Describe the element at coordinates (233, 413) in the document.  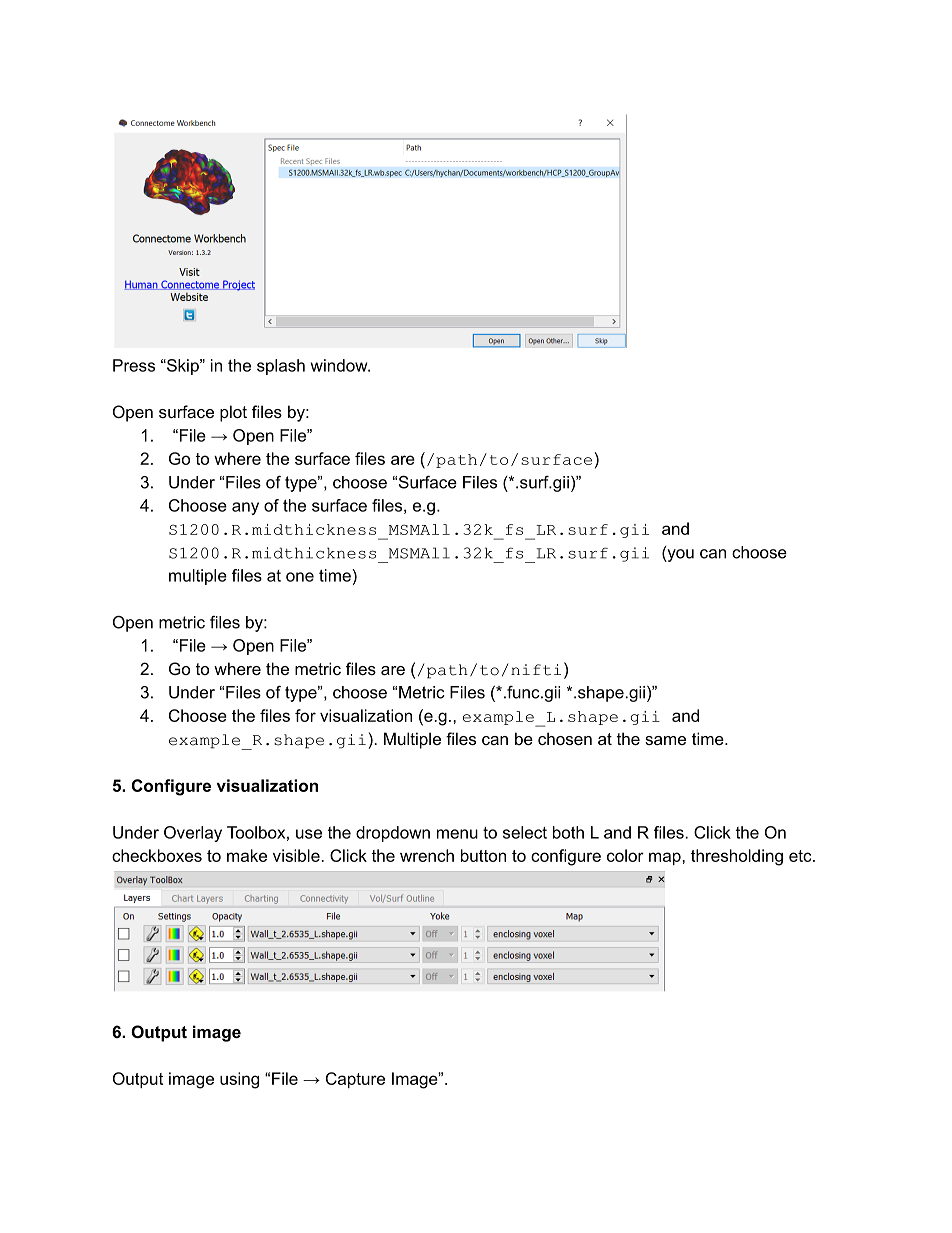
I see `plot` at that location.
